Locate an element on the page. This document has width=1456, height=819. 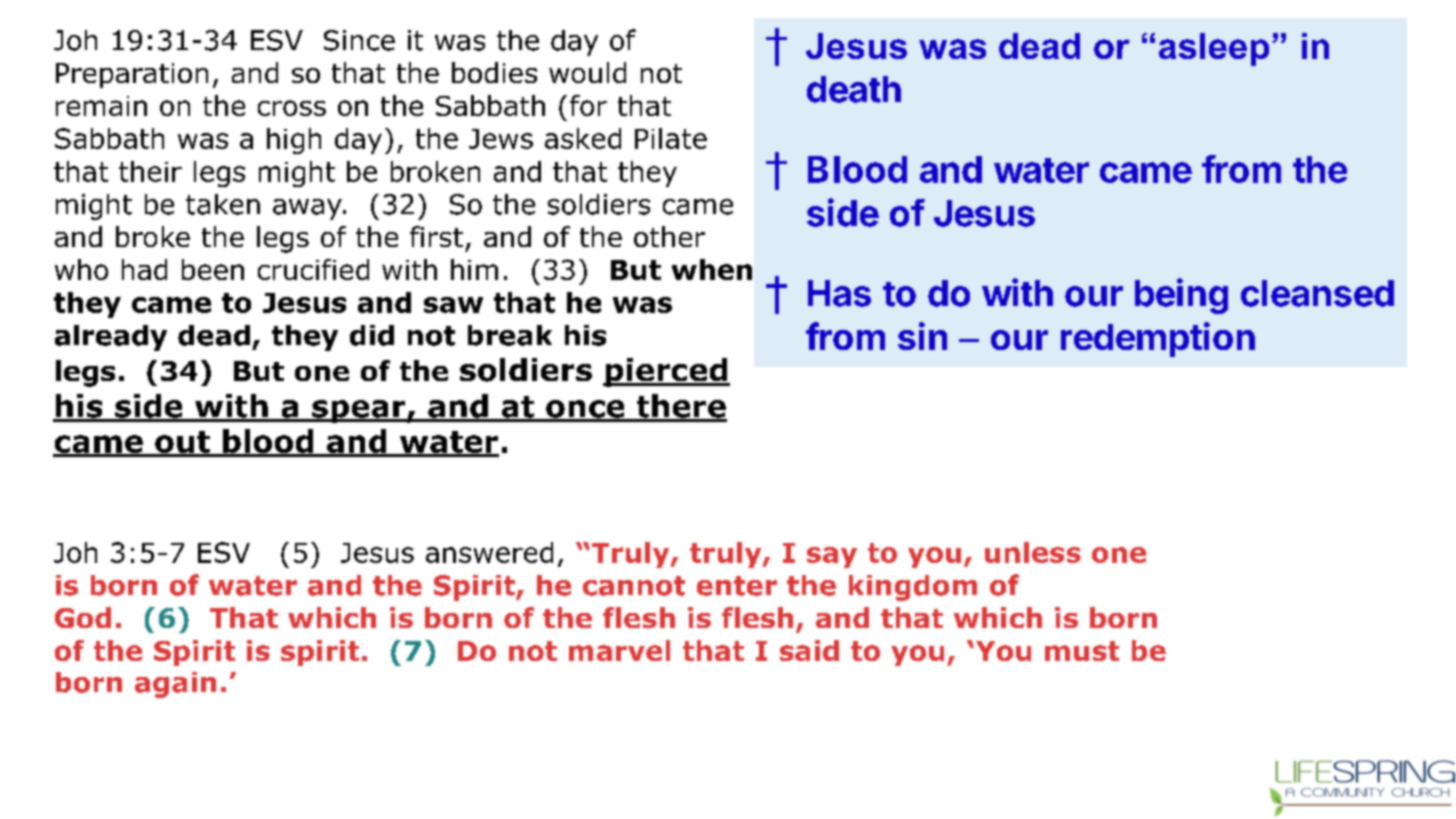
when is located at coordinates (712, 269).
